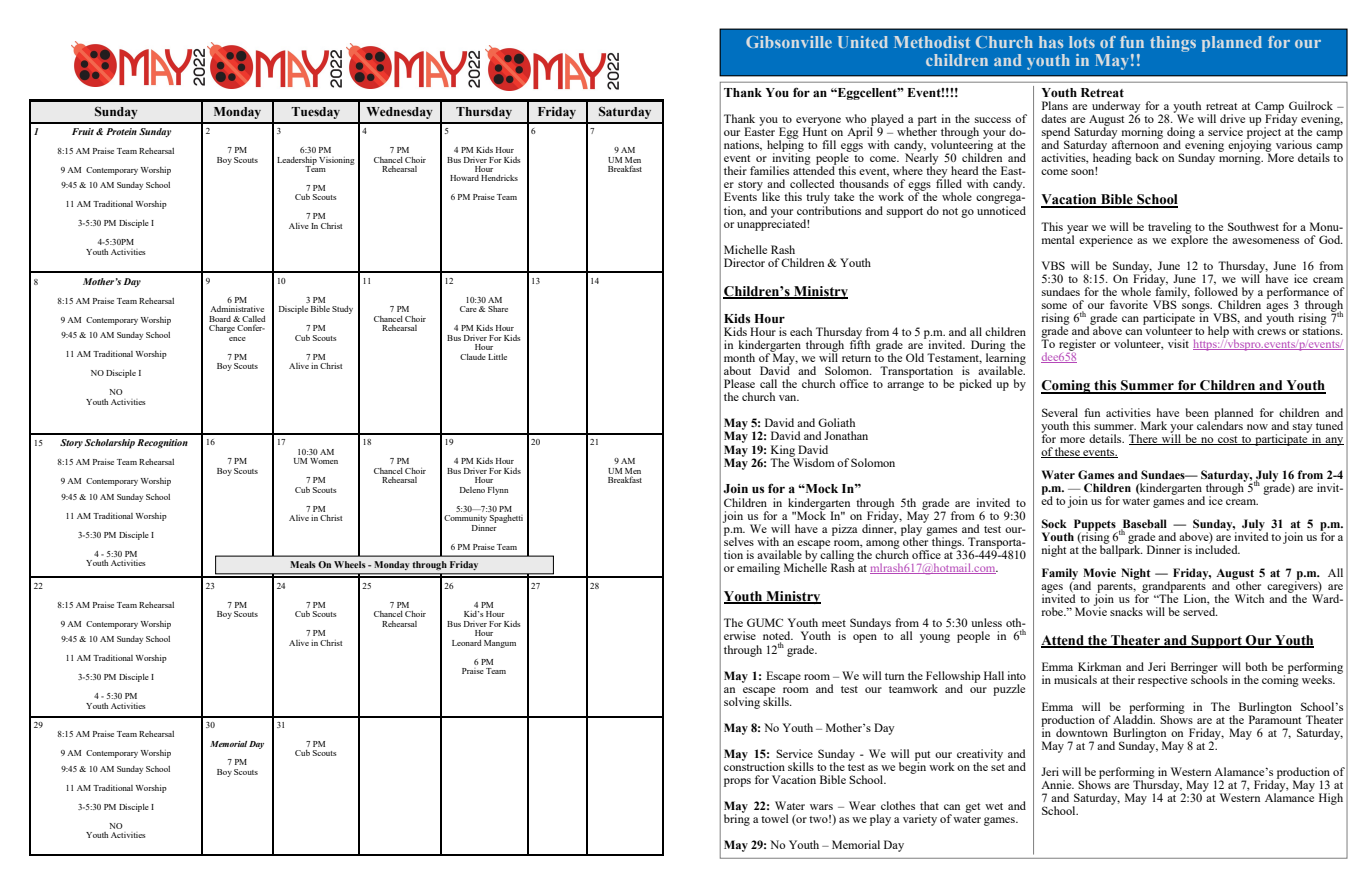  I want to click on Administrative, so click(237, 309).
